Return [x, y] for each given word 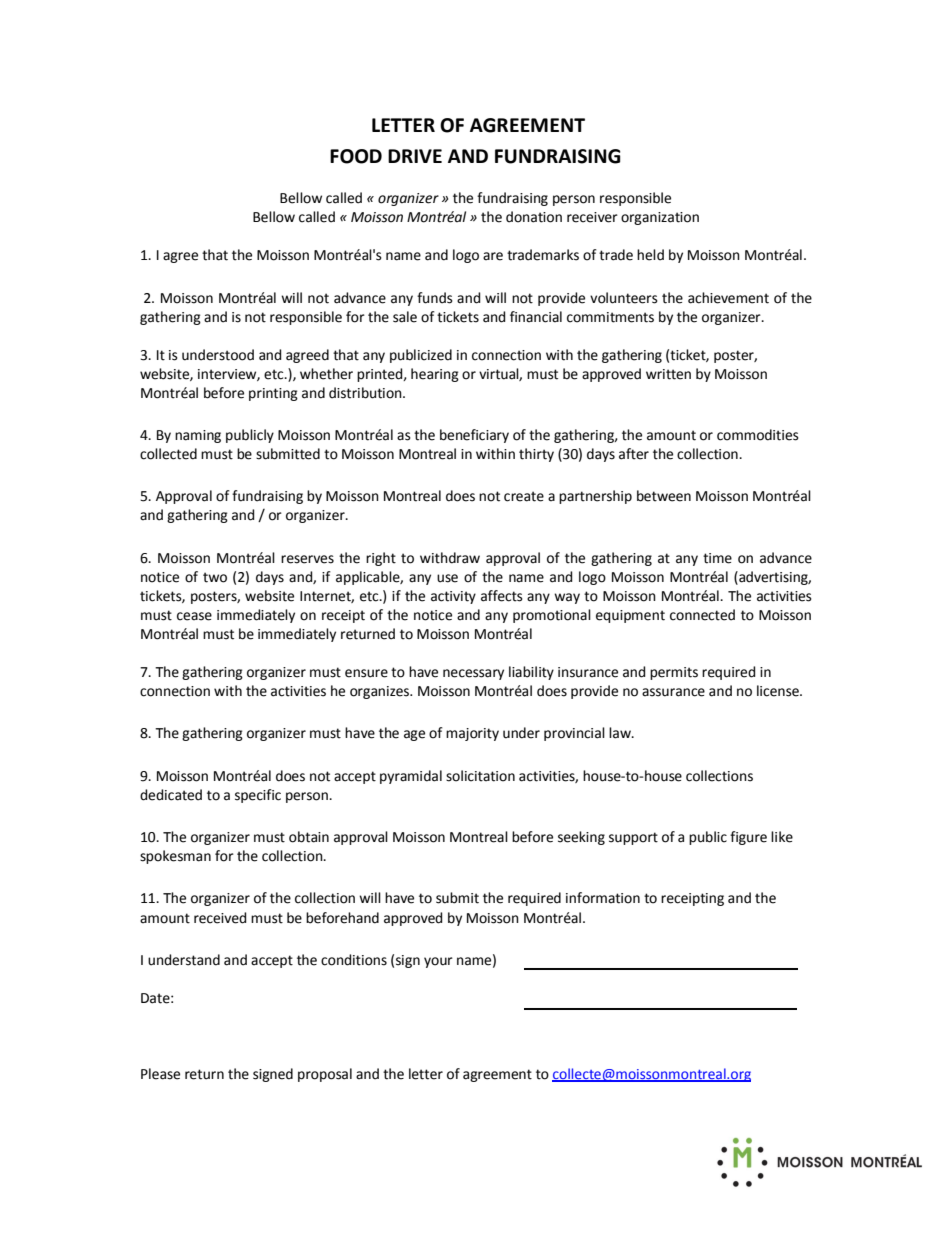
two [215, 577]
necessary [473, 674]
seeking [581, 838]
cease [194, 616]
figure [748, 838]
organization [660, 218]
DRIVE [415, 156]
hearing [435, 375]
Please [160, 1074]
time [717, 558]
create [524, 496]
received [220, 918]
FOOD [356, 156]
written [668, 374]
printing [273, 394]
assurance [673, 692]
